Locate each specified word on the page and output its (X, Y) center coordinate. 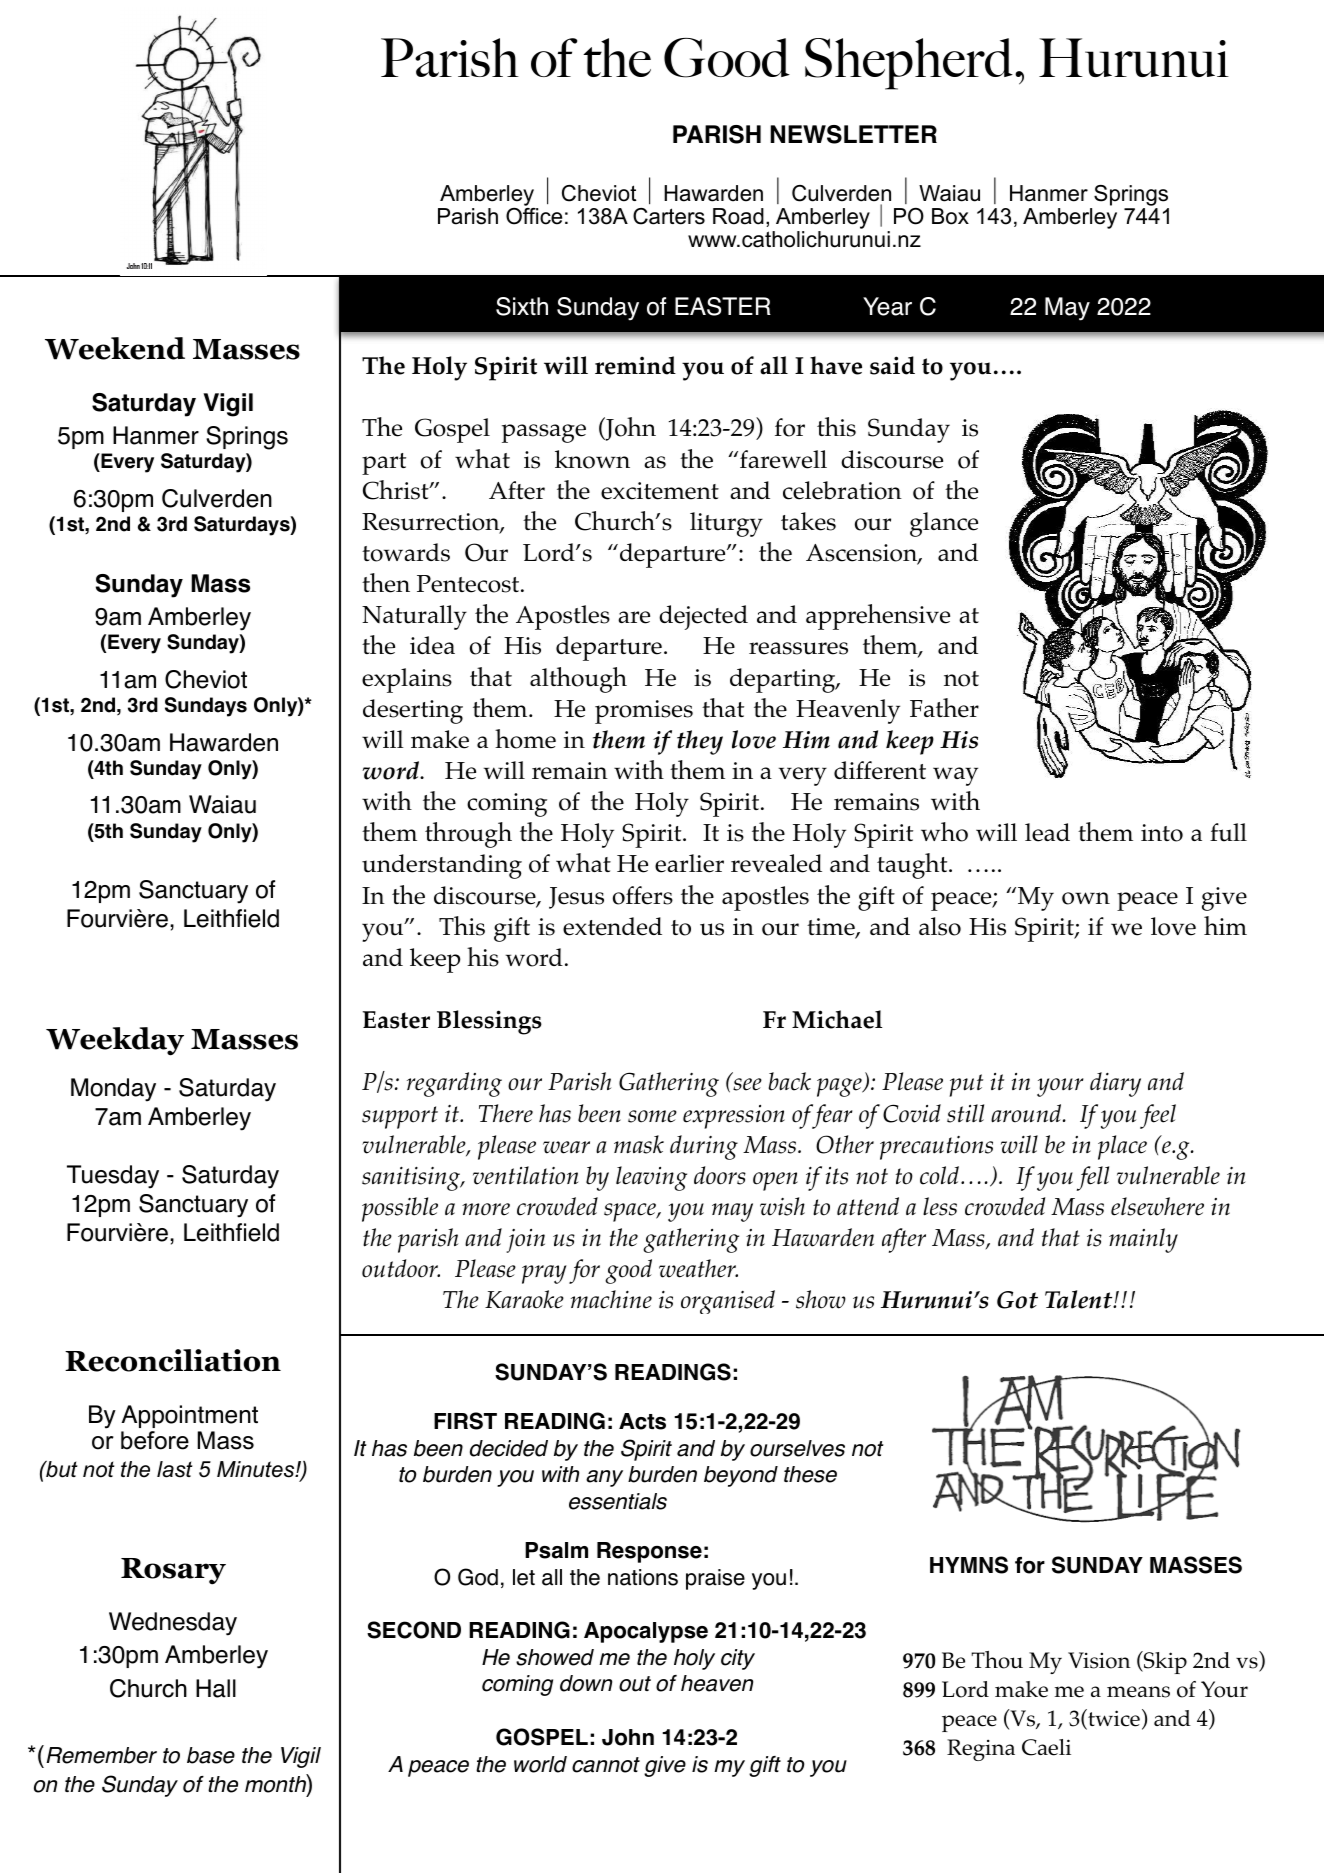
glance (944, 524)
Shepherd (909, 64)
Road (738, 216)
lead (1047, 832)
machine (611, 1299)
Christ (397, 490)
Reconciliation (173, 1360)
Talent (1080, 1299)
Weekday (115, 1041)
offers (643, 895)
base (211, 1755)
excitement (660, 491)
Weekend (115, 348)
